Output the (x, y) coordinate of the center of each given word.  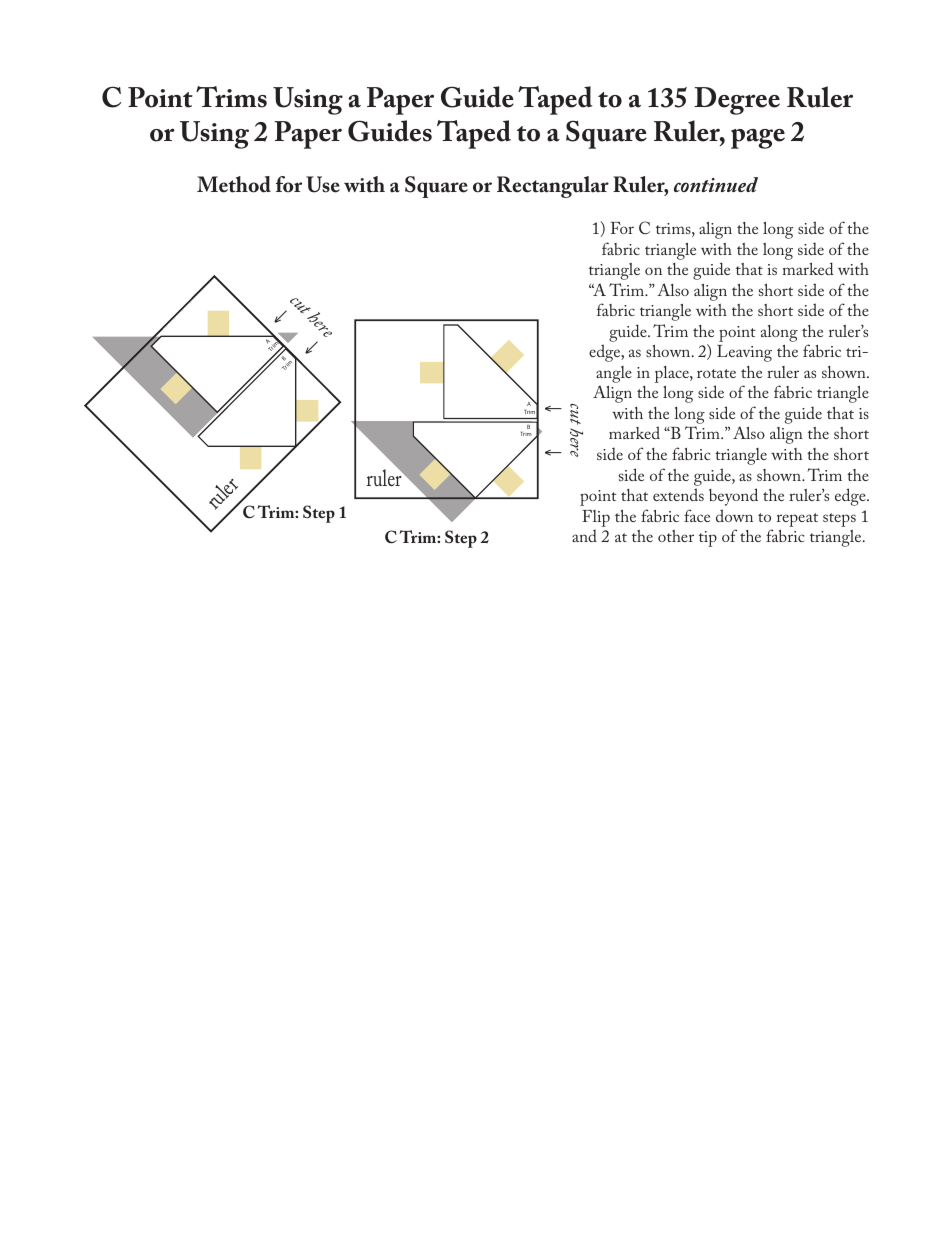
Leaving (744, 353)
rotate (716, 373)
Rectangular (553, 187)
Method (234, 184)
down (734, 515)
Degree (737, 101)
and (584, 535)
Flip (596, 518)
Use (323, 184)
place (673, 374)
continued (716, 184)
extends (678, 494)
